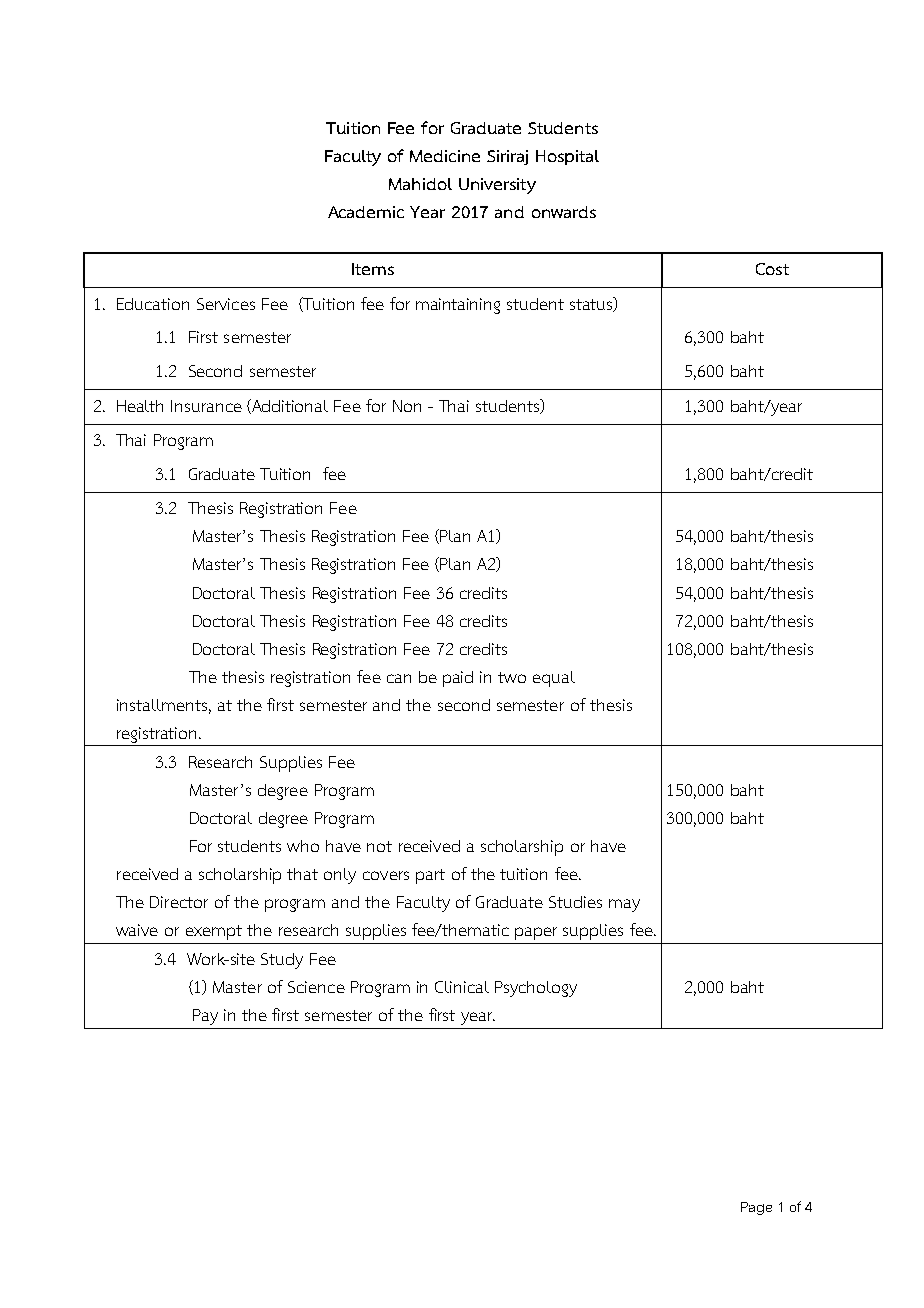 Image resolution: width=924 pixels, height=1308 pixels. What do you see at coordinates (772, 269) in the page?
I see `Cost` at bounding box center [772, 269].
